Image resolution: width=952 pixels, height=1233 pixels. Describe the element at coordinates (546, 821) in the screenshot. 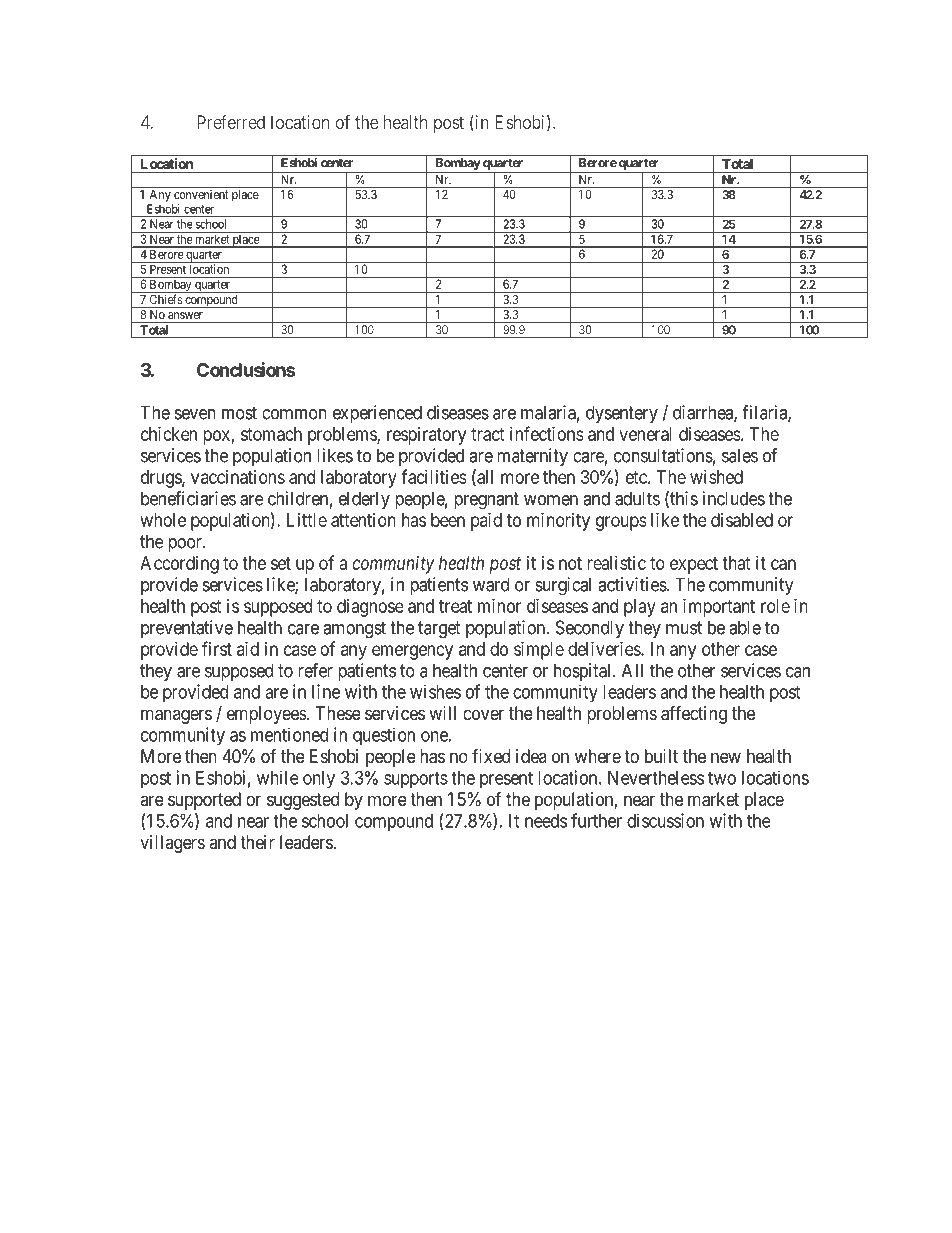

I see `needs` at that location.
